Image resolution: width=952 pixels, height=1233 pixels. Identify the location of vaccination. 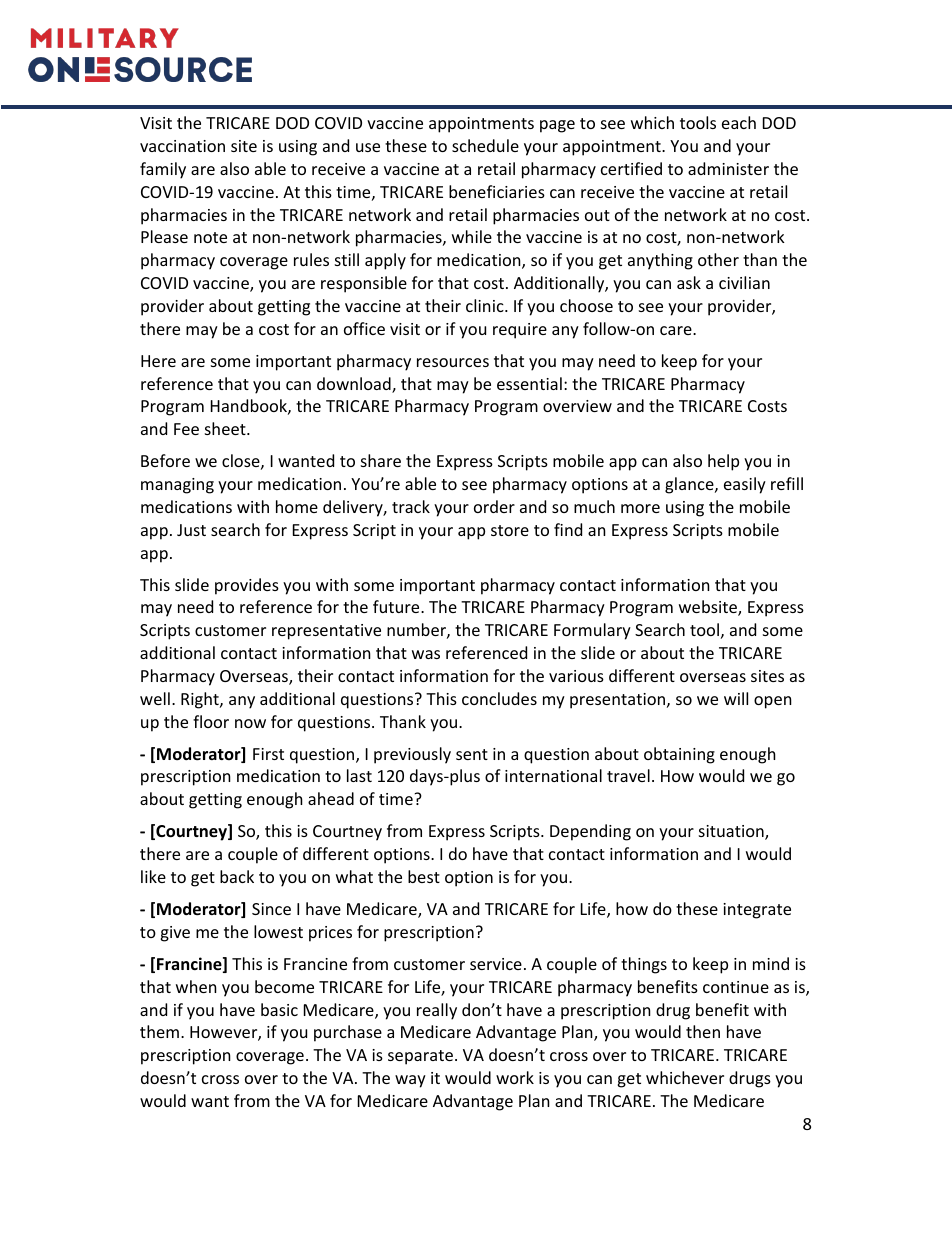
(182, 146).
